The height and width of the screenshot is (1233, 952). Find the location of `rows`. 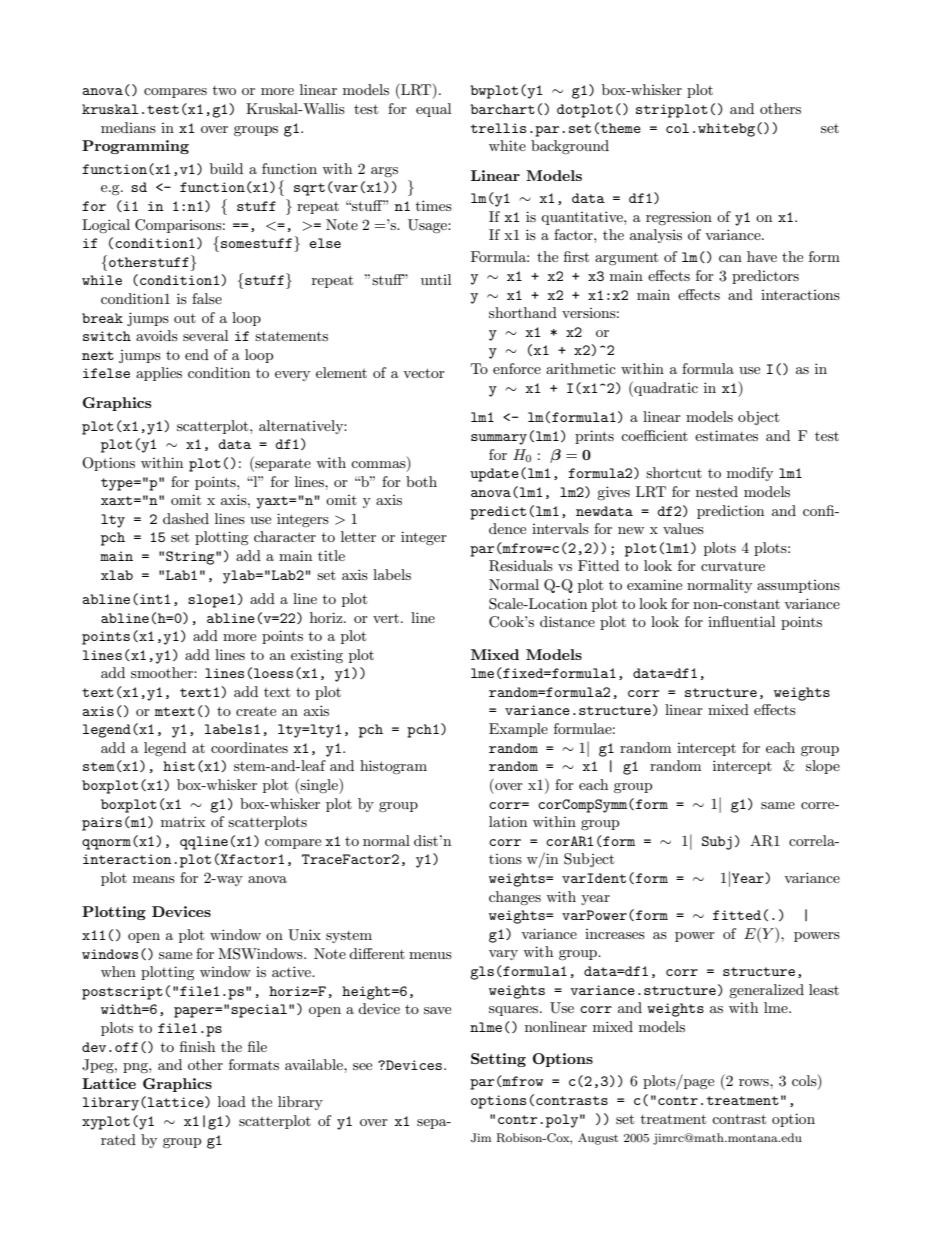

rows is located at coordinates (755, 1082).
